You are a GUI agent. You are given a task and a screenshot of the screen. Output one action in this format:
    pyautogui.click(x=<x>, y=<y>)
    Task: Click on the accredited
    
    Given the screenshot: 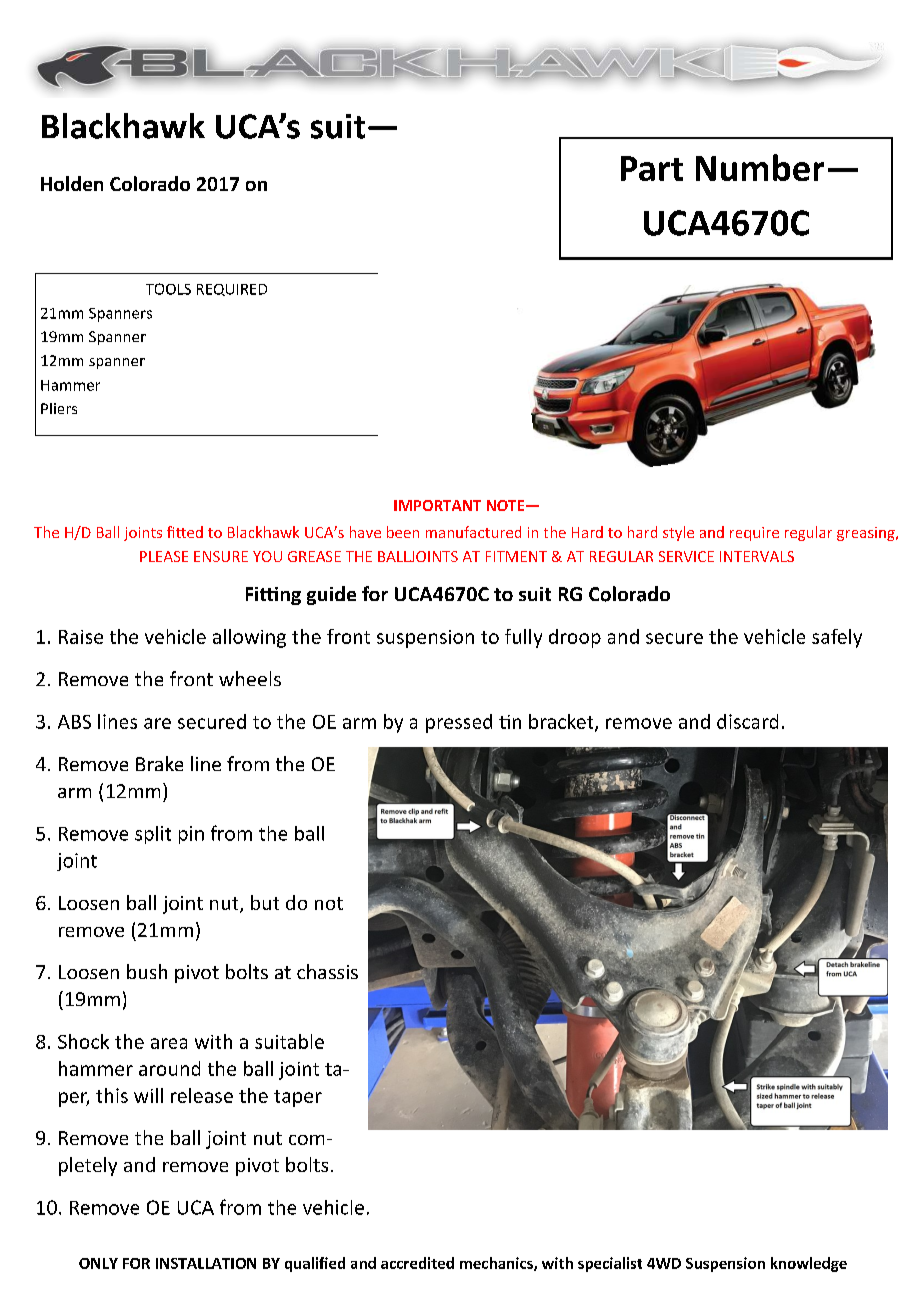 What is the action you would take?
    pyautogui.click(x=417, y=1263)
